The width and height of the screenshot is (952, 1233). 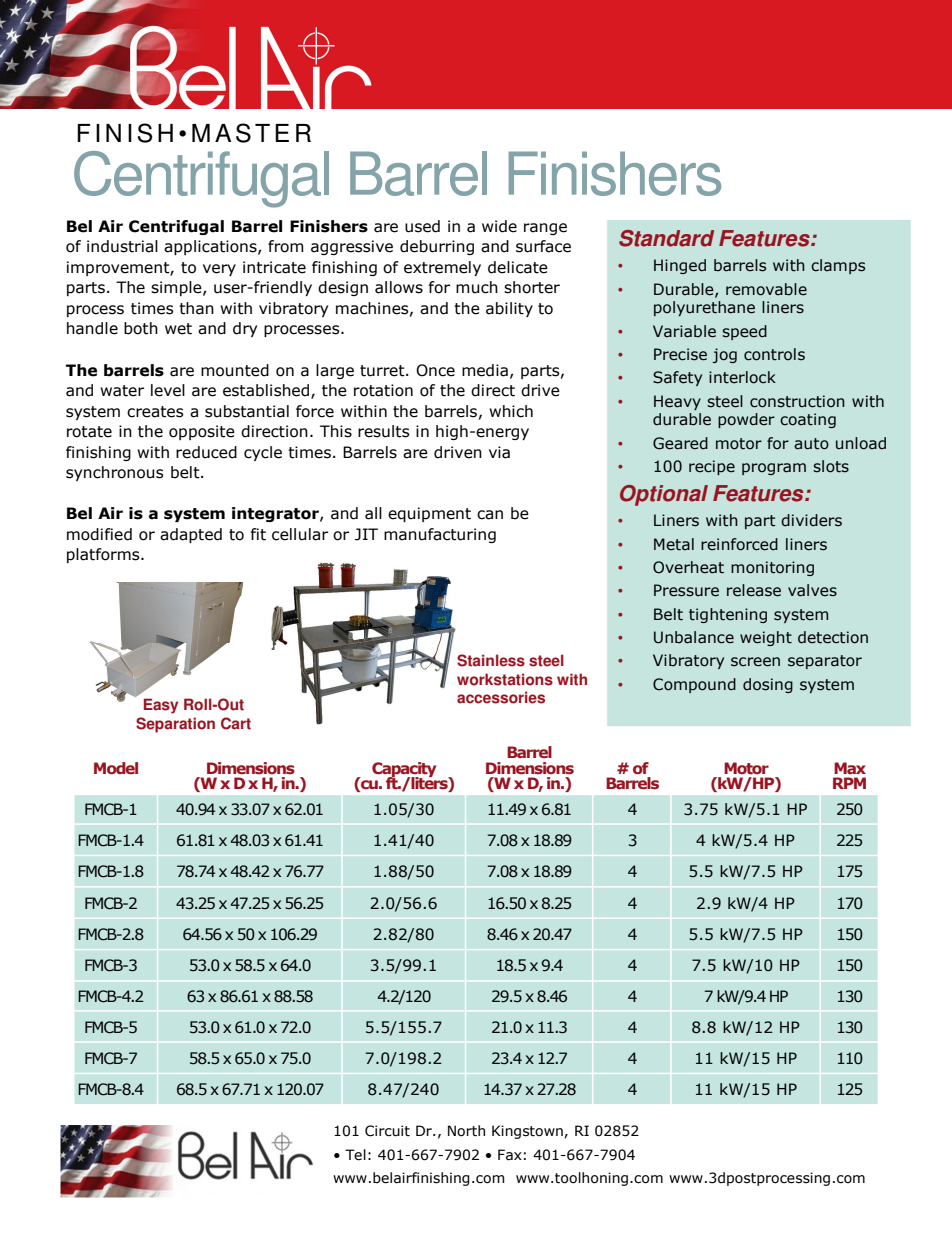 I want to click on North, so click(x=466, y=1131).
